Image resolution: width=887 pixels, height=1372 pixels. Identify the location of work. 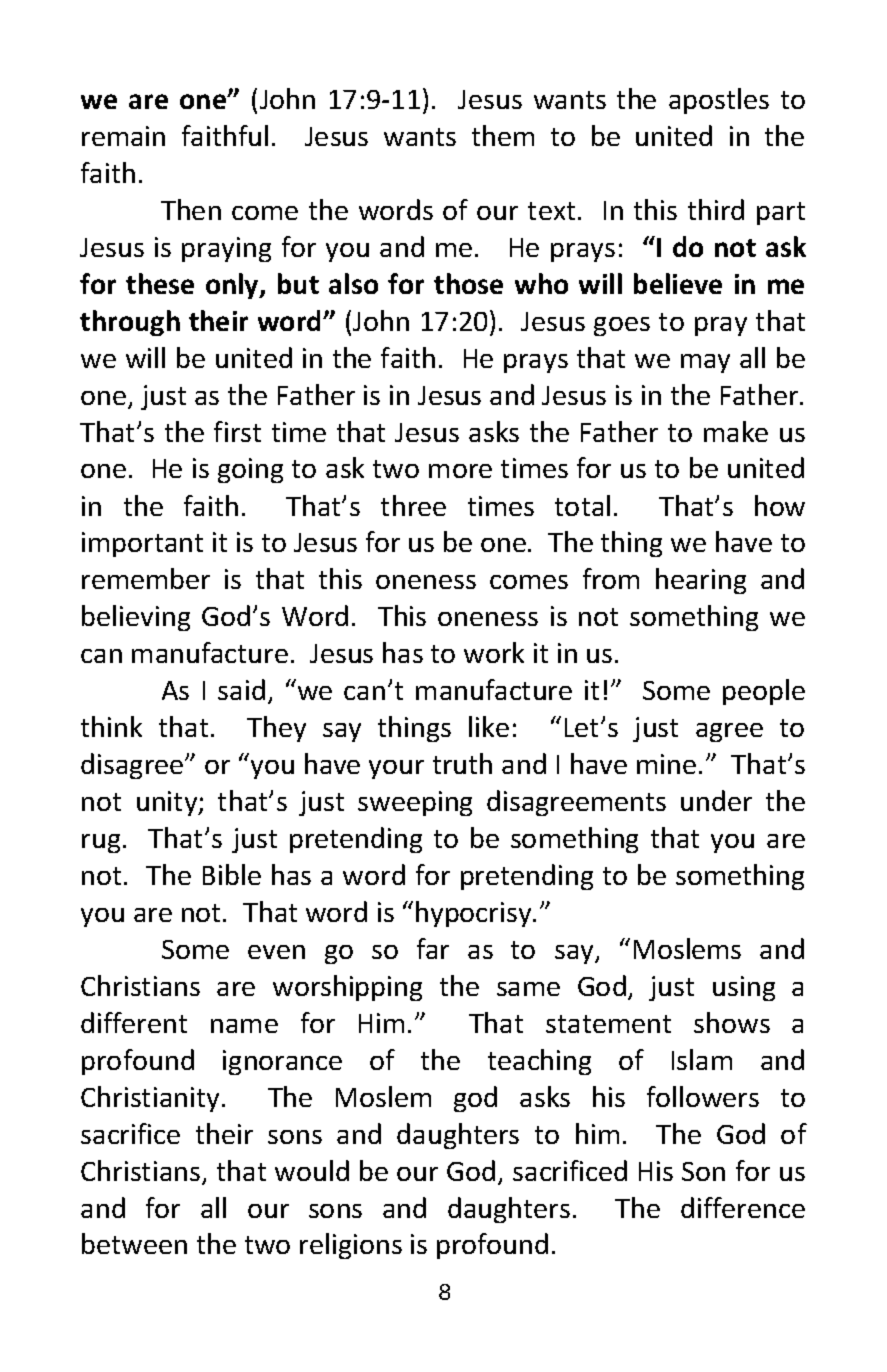
(494, 652).
